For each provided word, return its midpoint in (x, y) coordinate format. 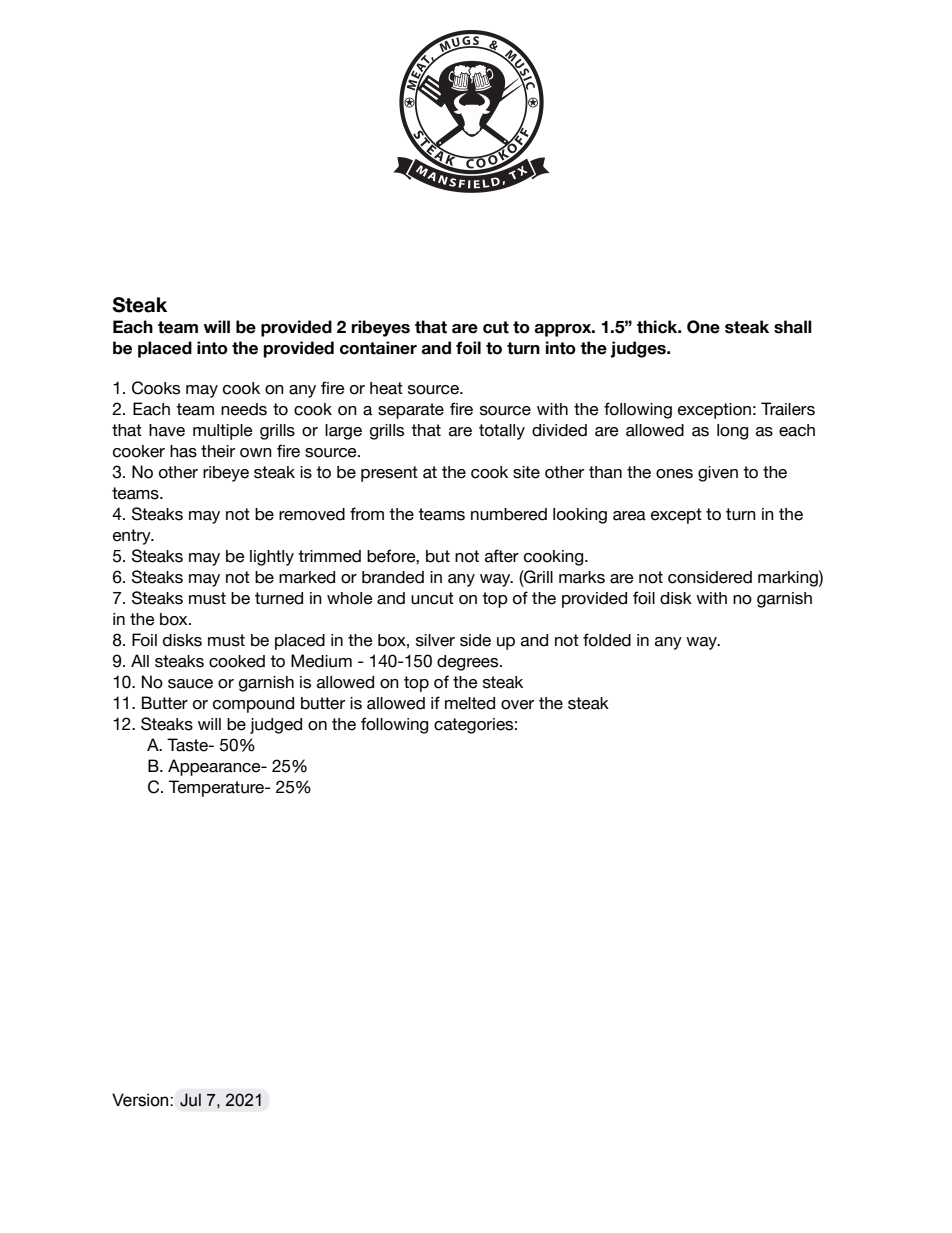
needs (244, 409)
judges (639, 349)
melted (470, 703)
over (517, 705)
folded (607, 640)
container (378, 348)
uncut (432, 598)
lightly (272, 558)
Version (141, 1100)
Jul (190, 1100)
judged (276, 726)
